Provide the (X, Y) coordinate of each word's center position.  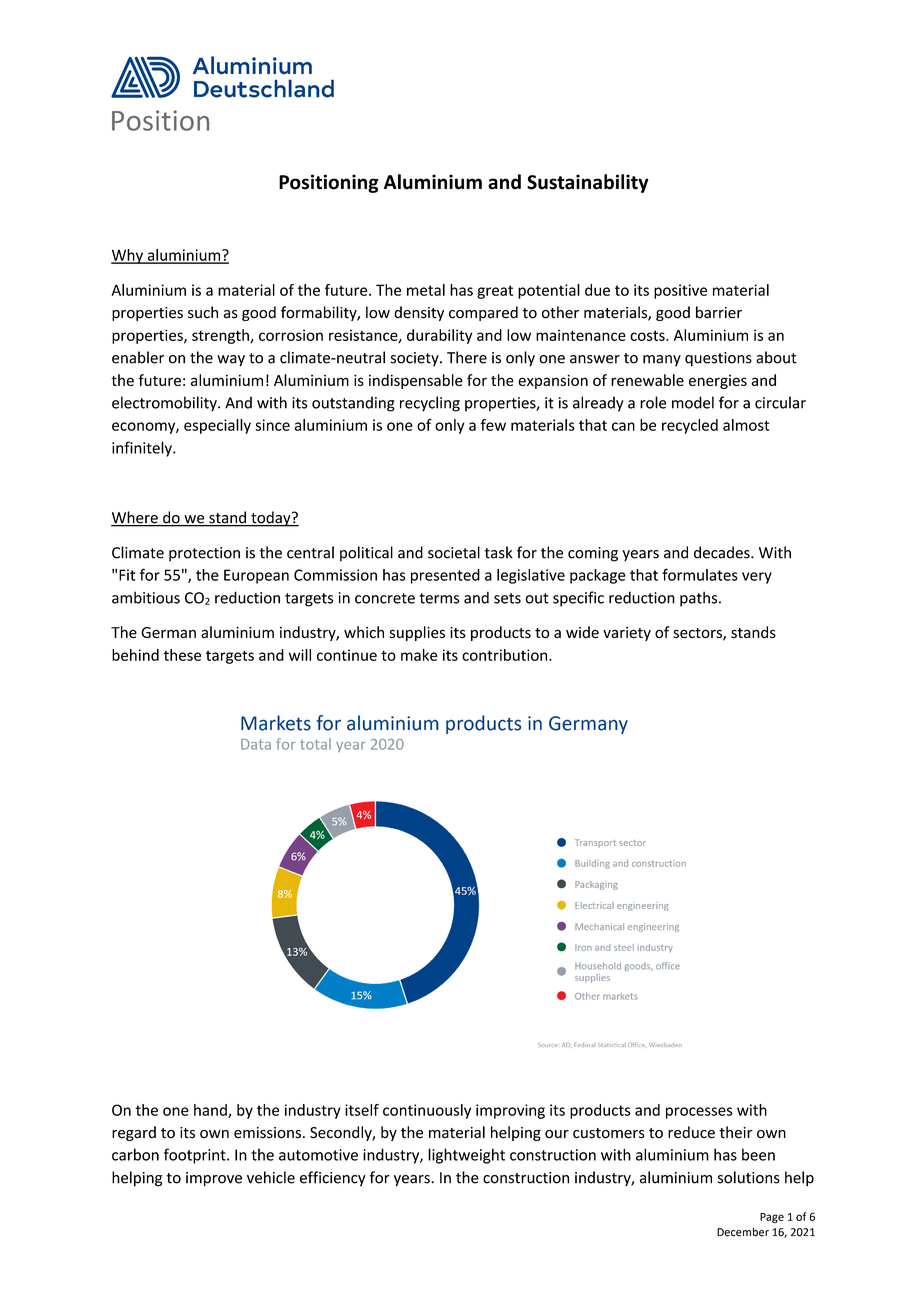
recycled (690, 426)
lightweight (466, 1156)
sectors (698, 634)
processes (699, 1113)
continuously (427, 1111)
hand (211, 1111)
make (419, 655)
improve (214, 1179)
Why (128, 256)
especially (217, 426)
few (493, 425)
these (182, 655)
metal (426, 290)
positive (680, 291)
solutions (749, 1177)
